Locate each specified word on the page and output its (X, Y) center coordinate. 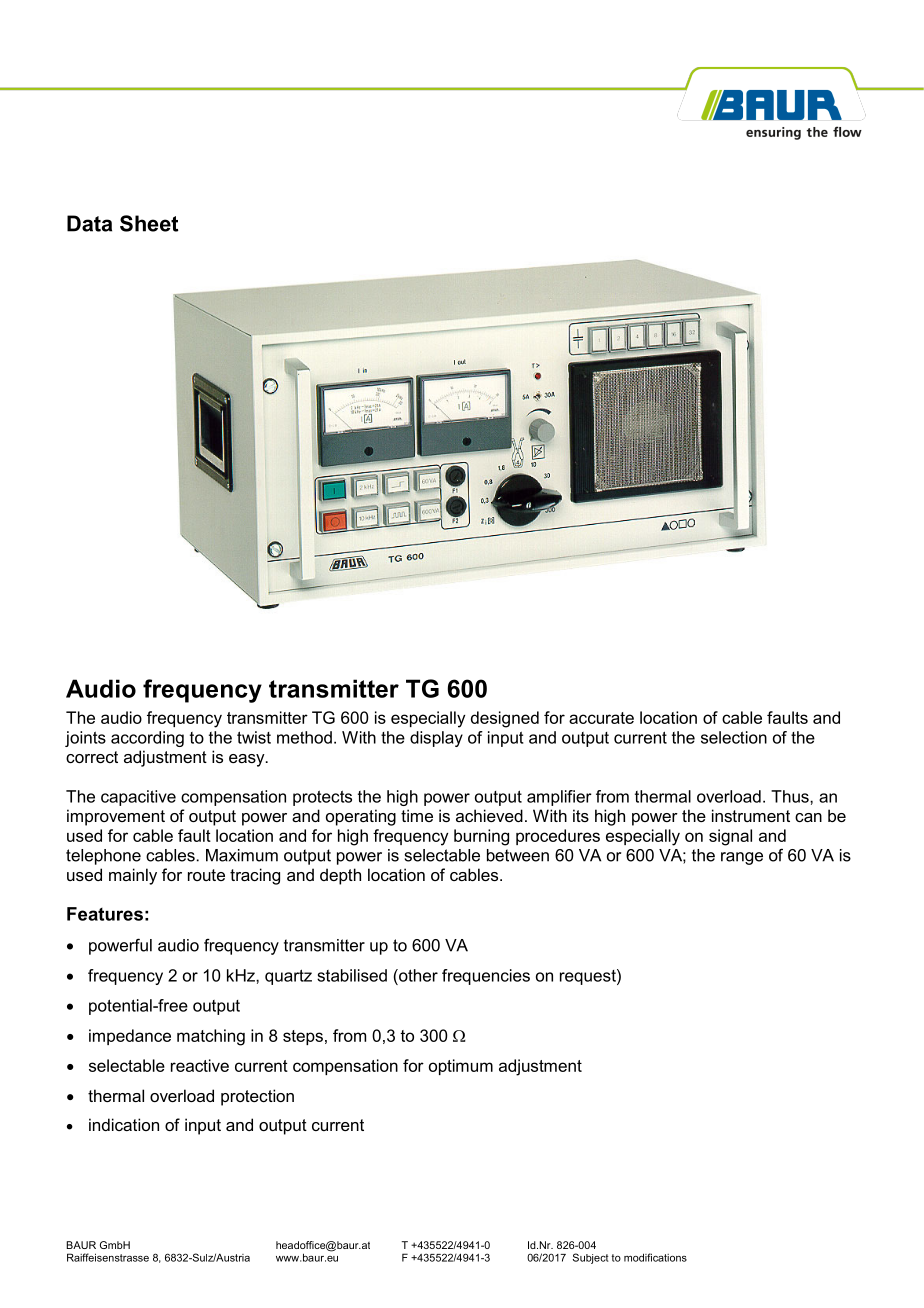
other (417, 975)
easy (248, 760)
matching (211, 1037)
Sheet (149, 223)
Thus (791, 796)
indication (124, 1124)
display (436, 739)
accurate (601, 718)
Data (89, 223)
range (742, 858)
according (147, 739)
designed (505, 719)
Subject (591, 1258)
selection (734, 737)
